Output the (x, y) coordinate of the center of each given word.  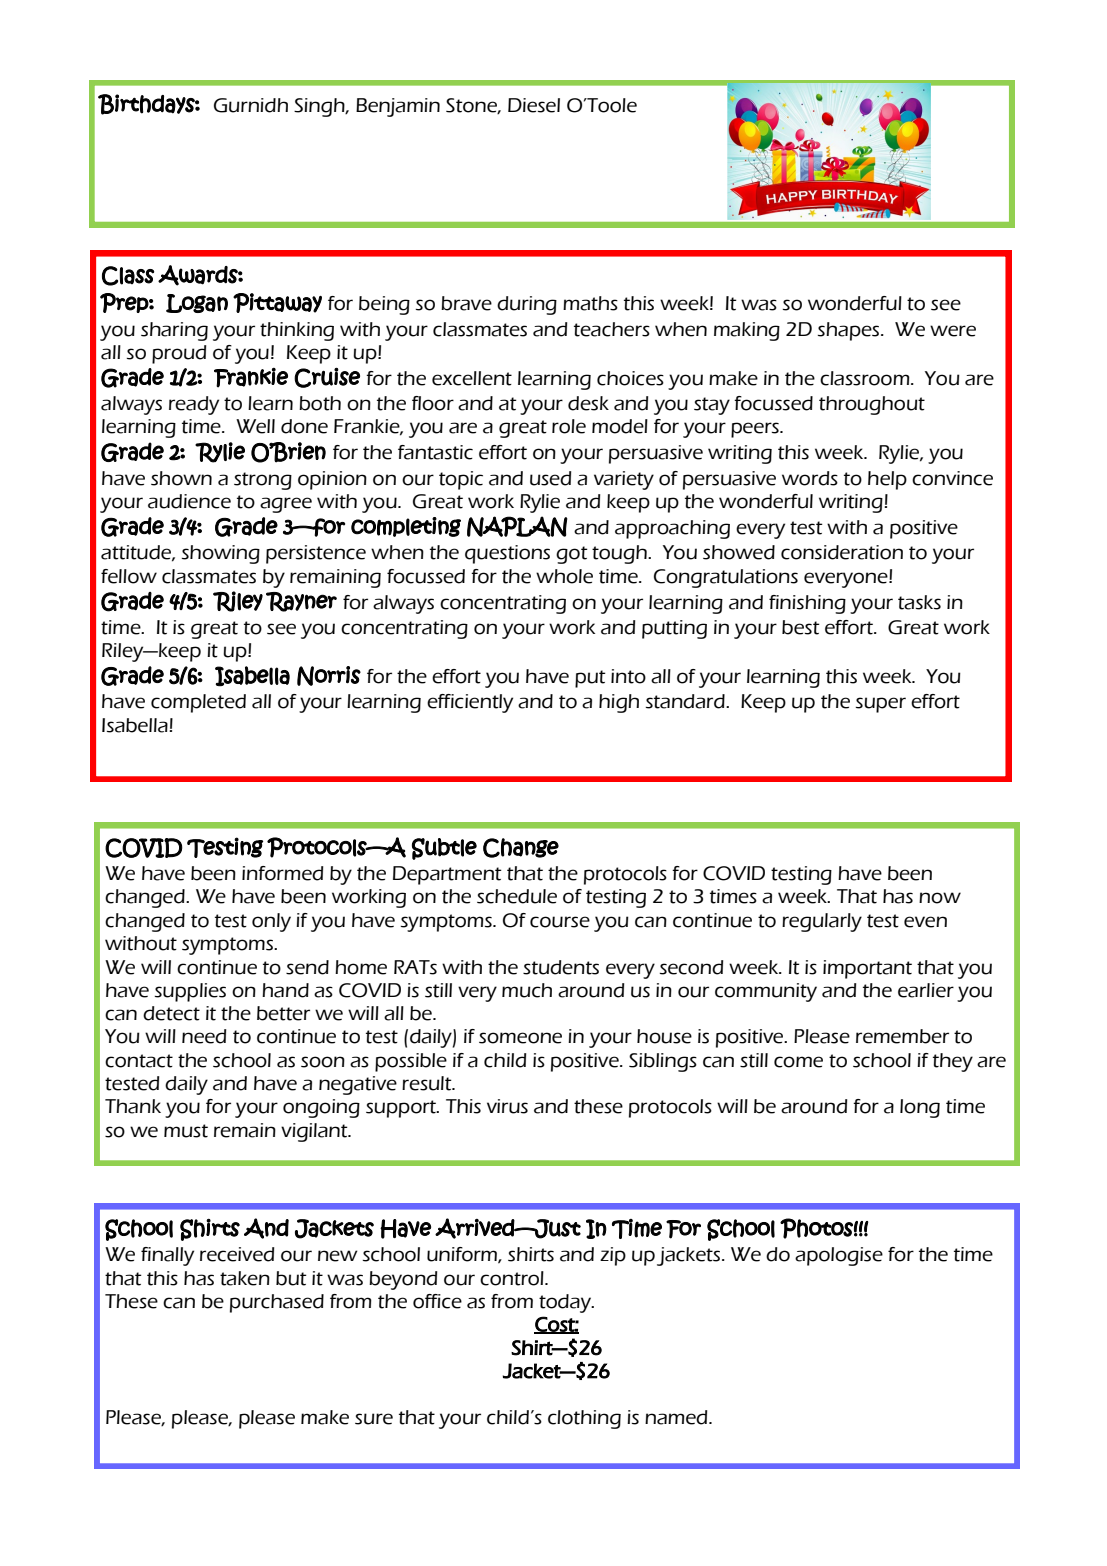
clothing (584, 1419)
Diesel (534, 105)
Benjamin (398, 107)
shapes (850, 331)
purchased (277, 1303)
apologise (839, 1256)
